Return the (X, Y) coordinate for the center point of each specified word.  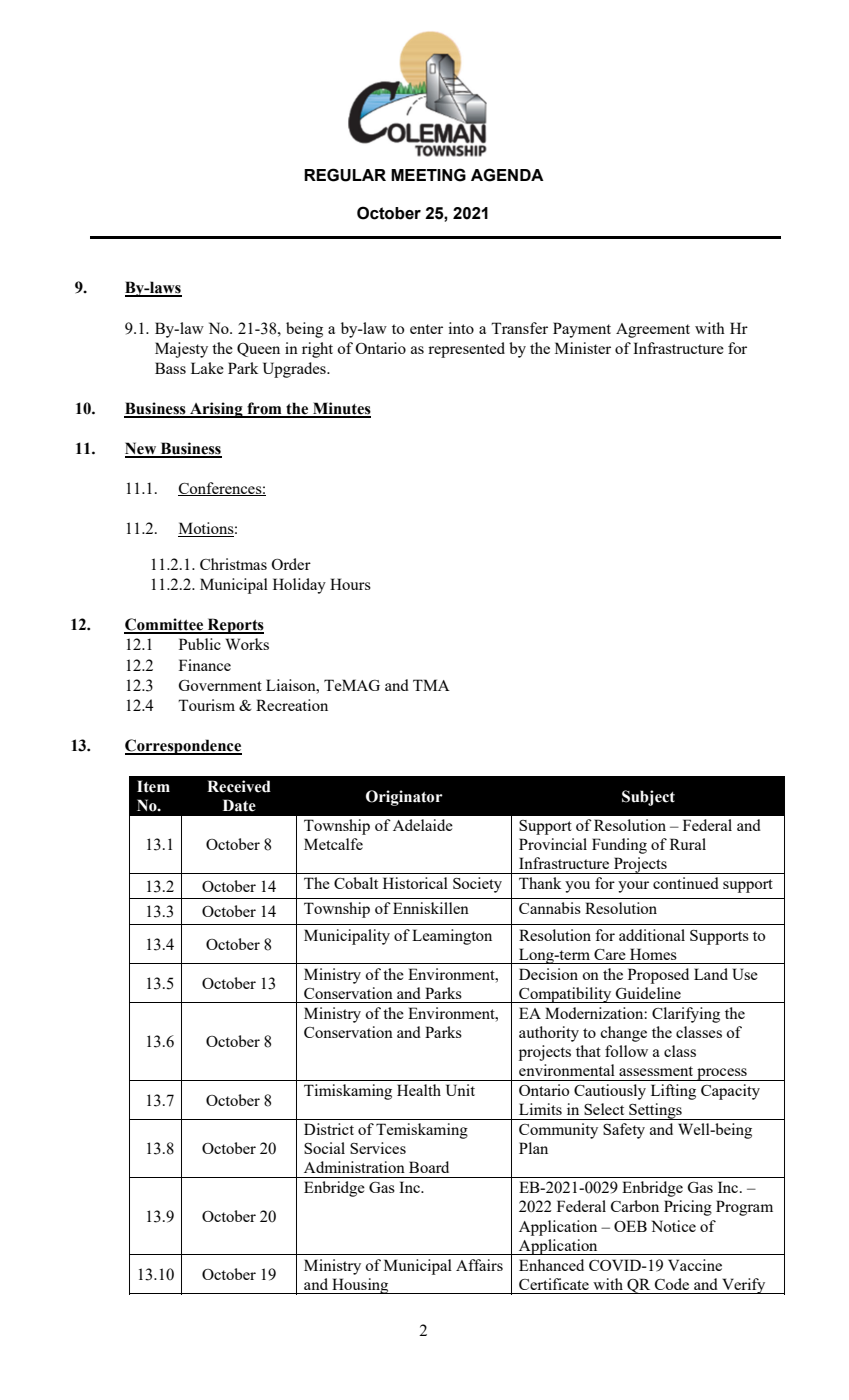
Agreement (653, 330)
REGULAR (345, 175)
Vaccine (695, 1265)
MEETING (428, 175)
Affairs (479, 1265)
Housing (360, 1286)
